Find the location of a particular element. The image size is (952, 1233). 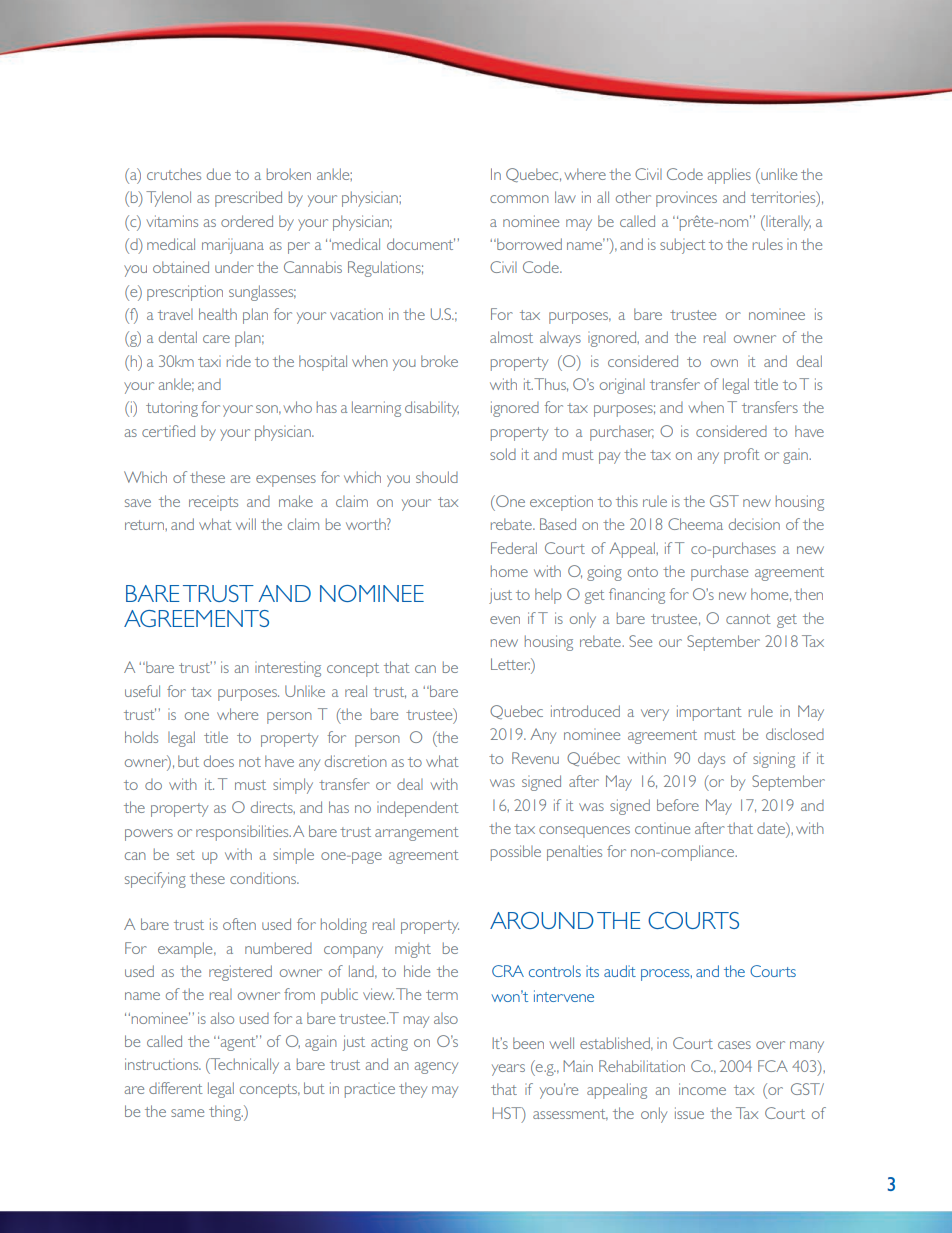

thing is located at coordinates (226, 1113).
